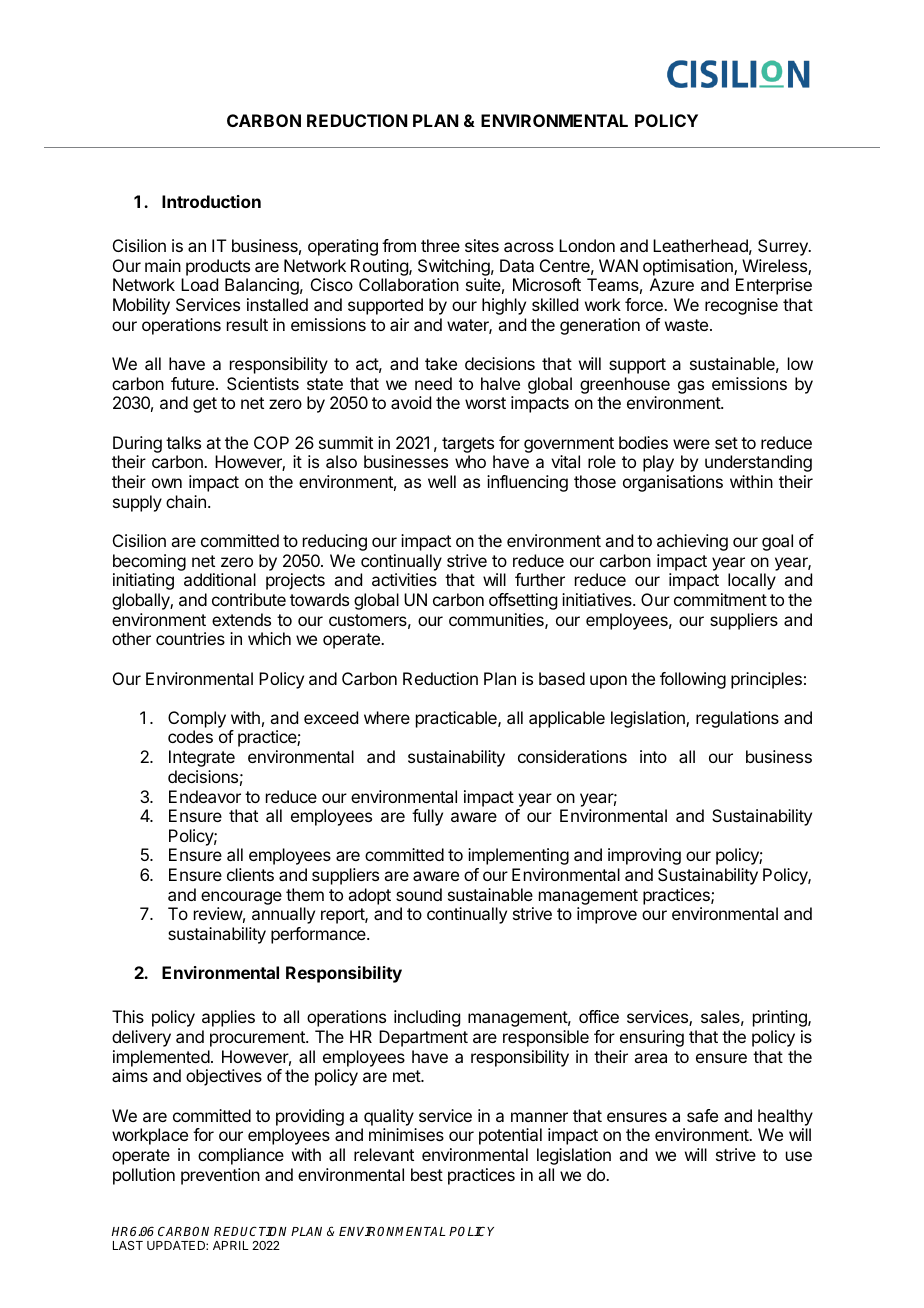  I want to click on optimisation, so click(689, 267).
